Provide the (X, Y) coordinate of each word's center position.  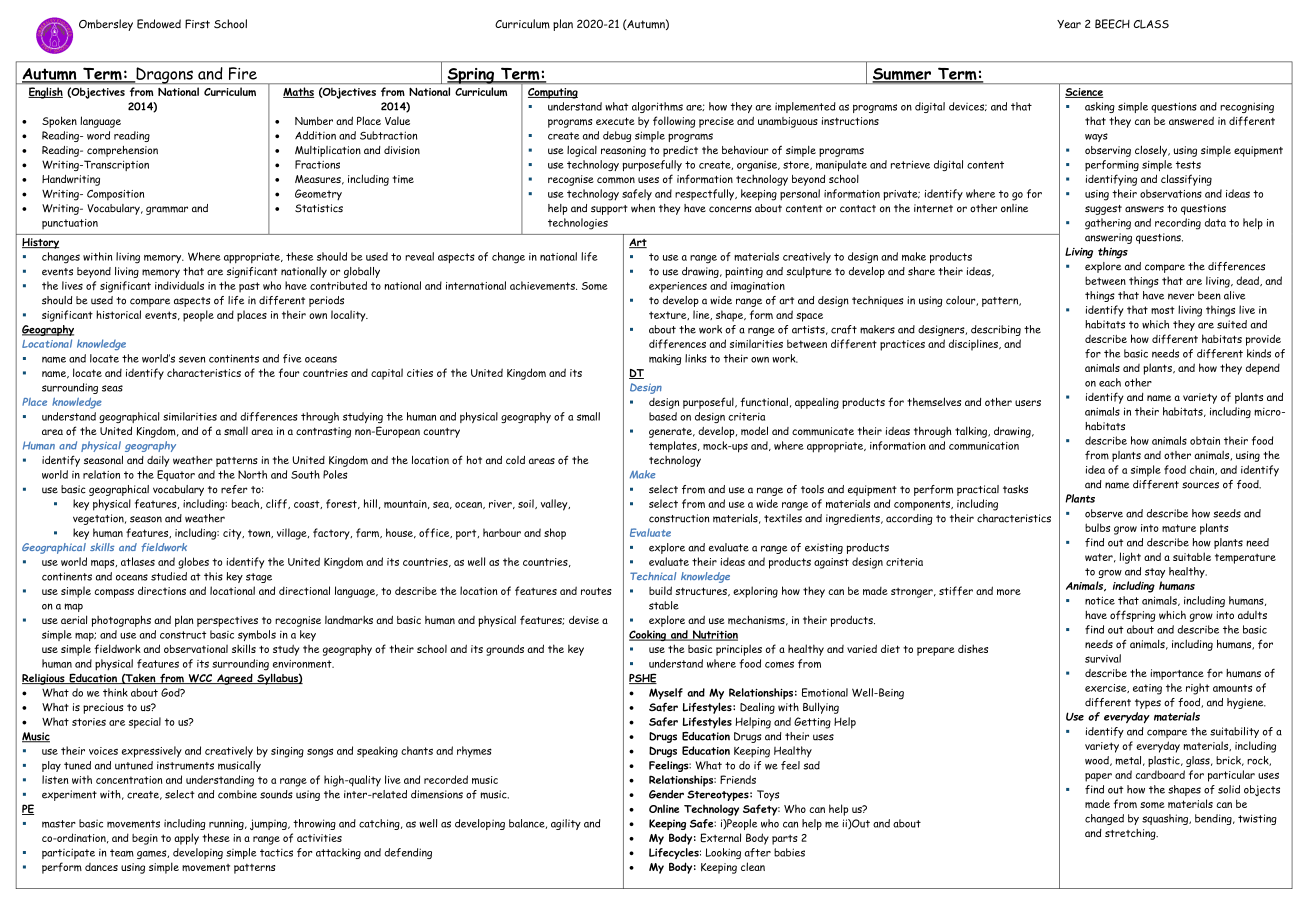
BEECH (1112, 24)
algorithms (657, 107)
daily (158, 461)
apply (186, 839)
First (197, 24)
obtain (1205, 440)
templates (674, 447)
